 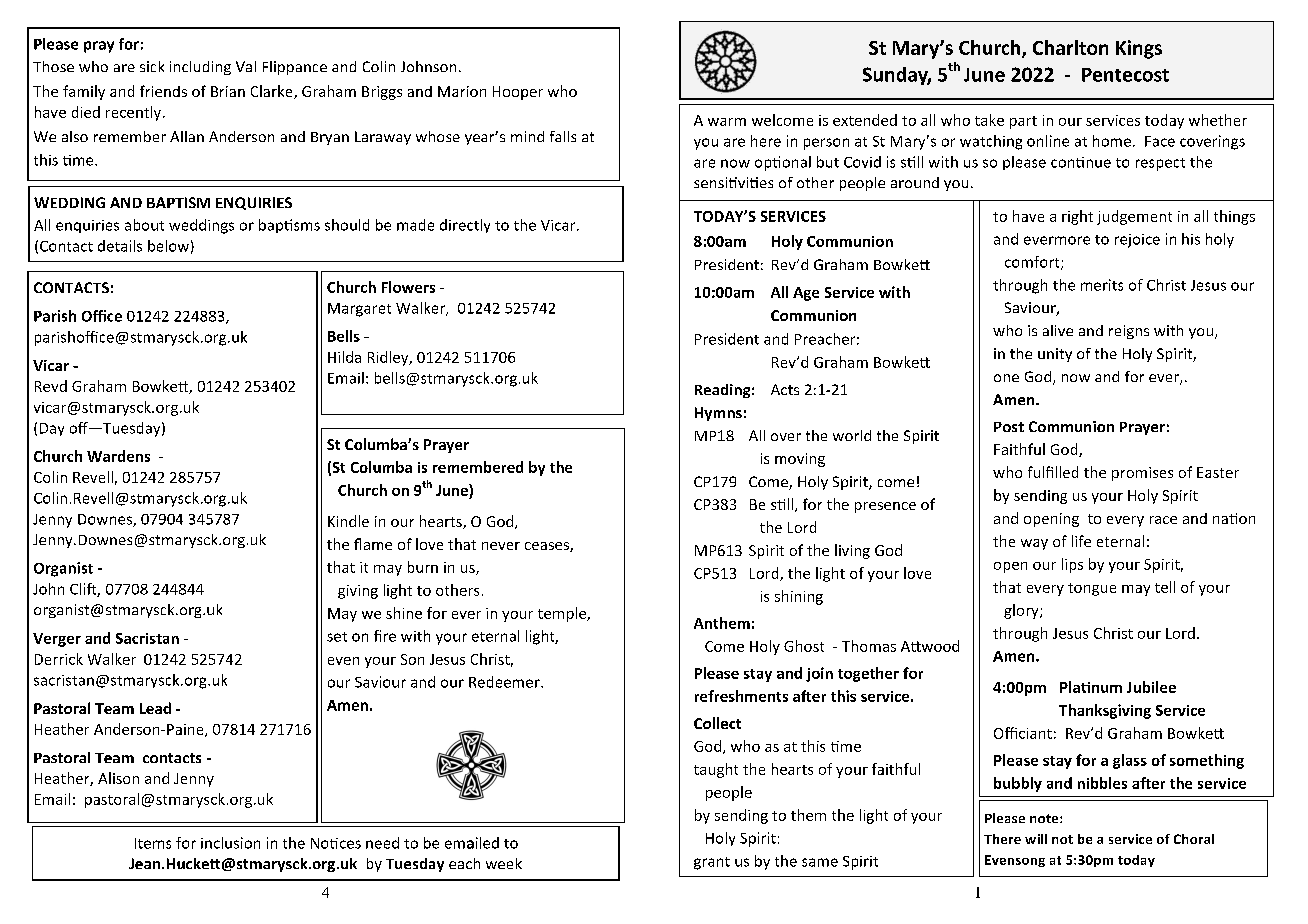 I want to click on inclusion, so click(x=230, y=843).
